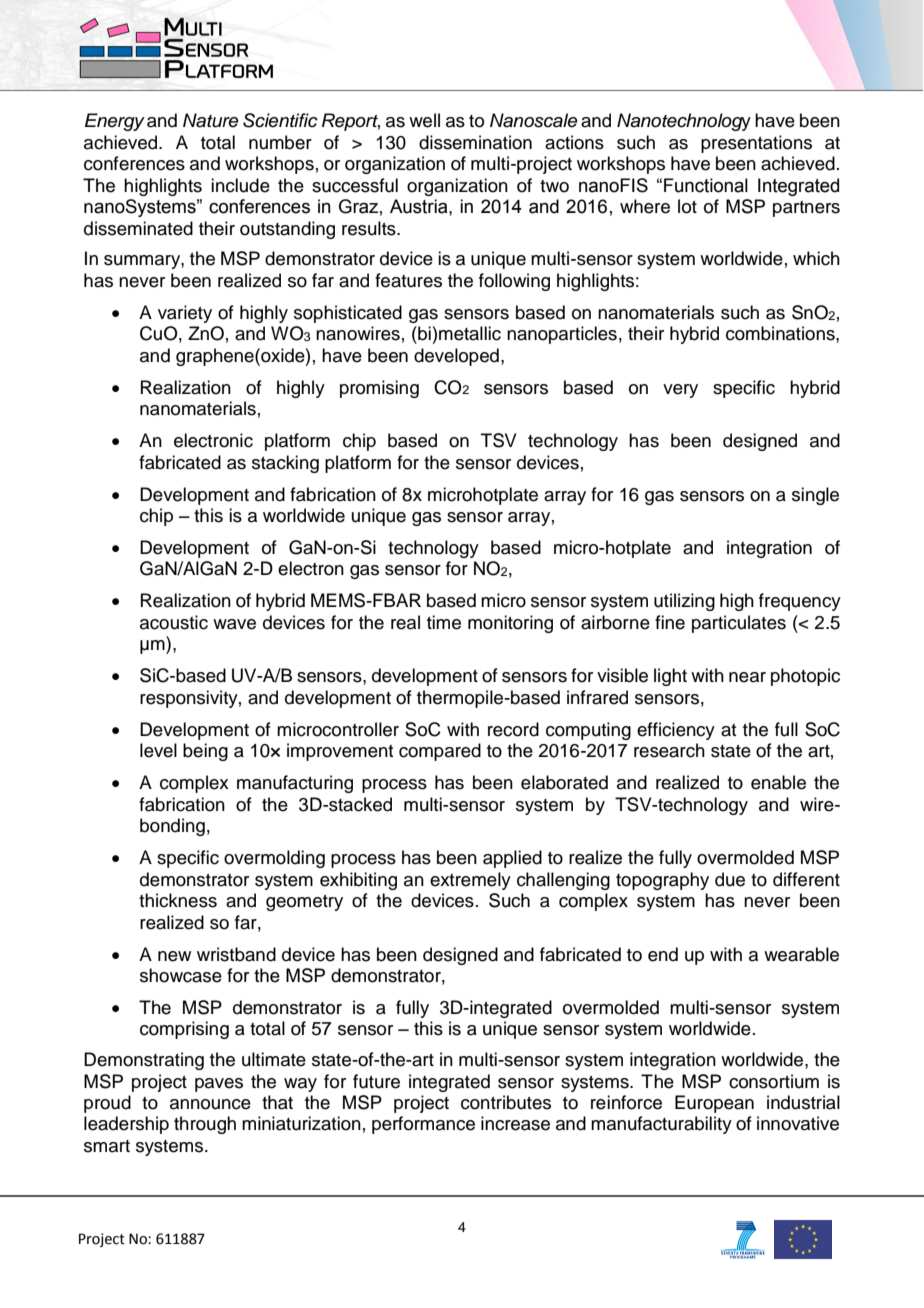 This document has height=1308, width=924. Describe the element at coordinates (423, 1125) in the document. I see `performance` at that location.
